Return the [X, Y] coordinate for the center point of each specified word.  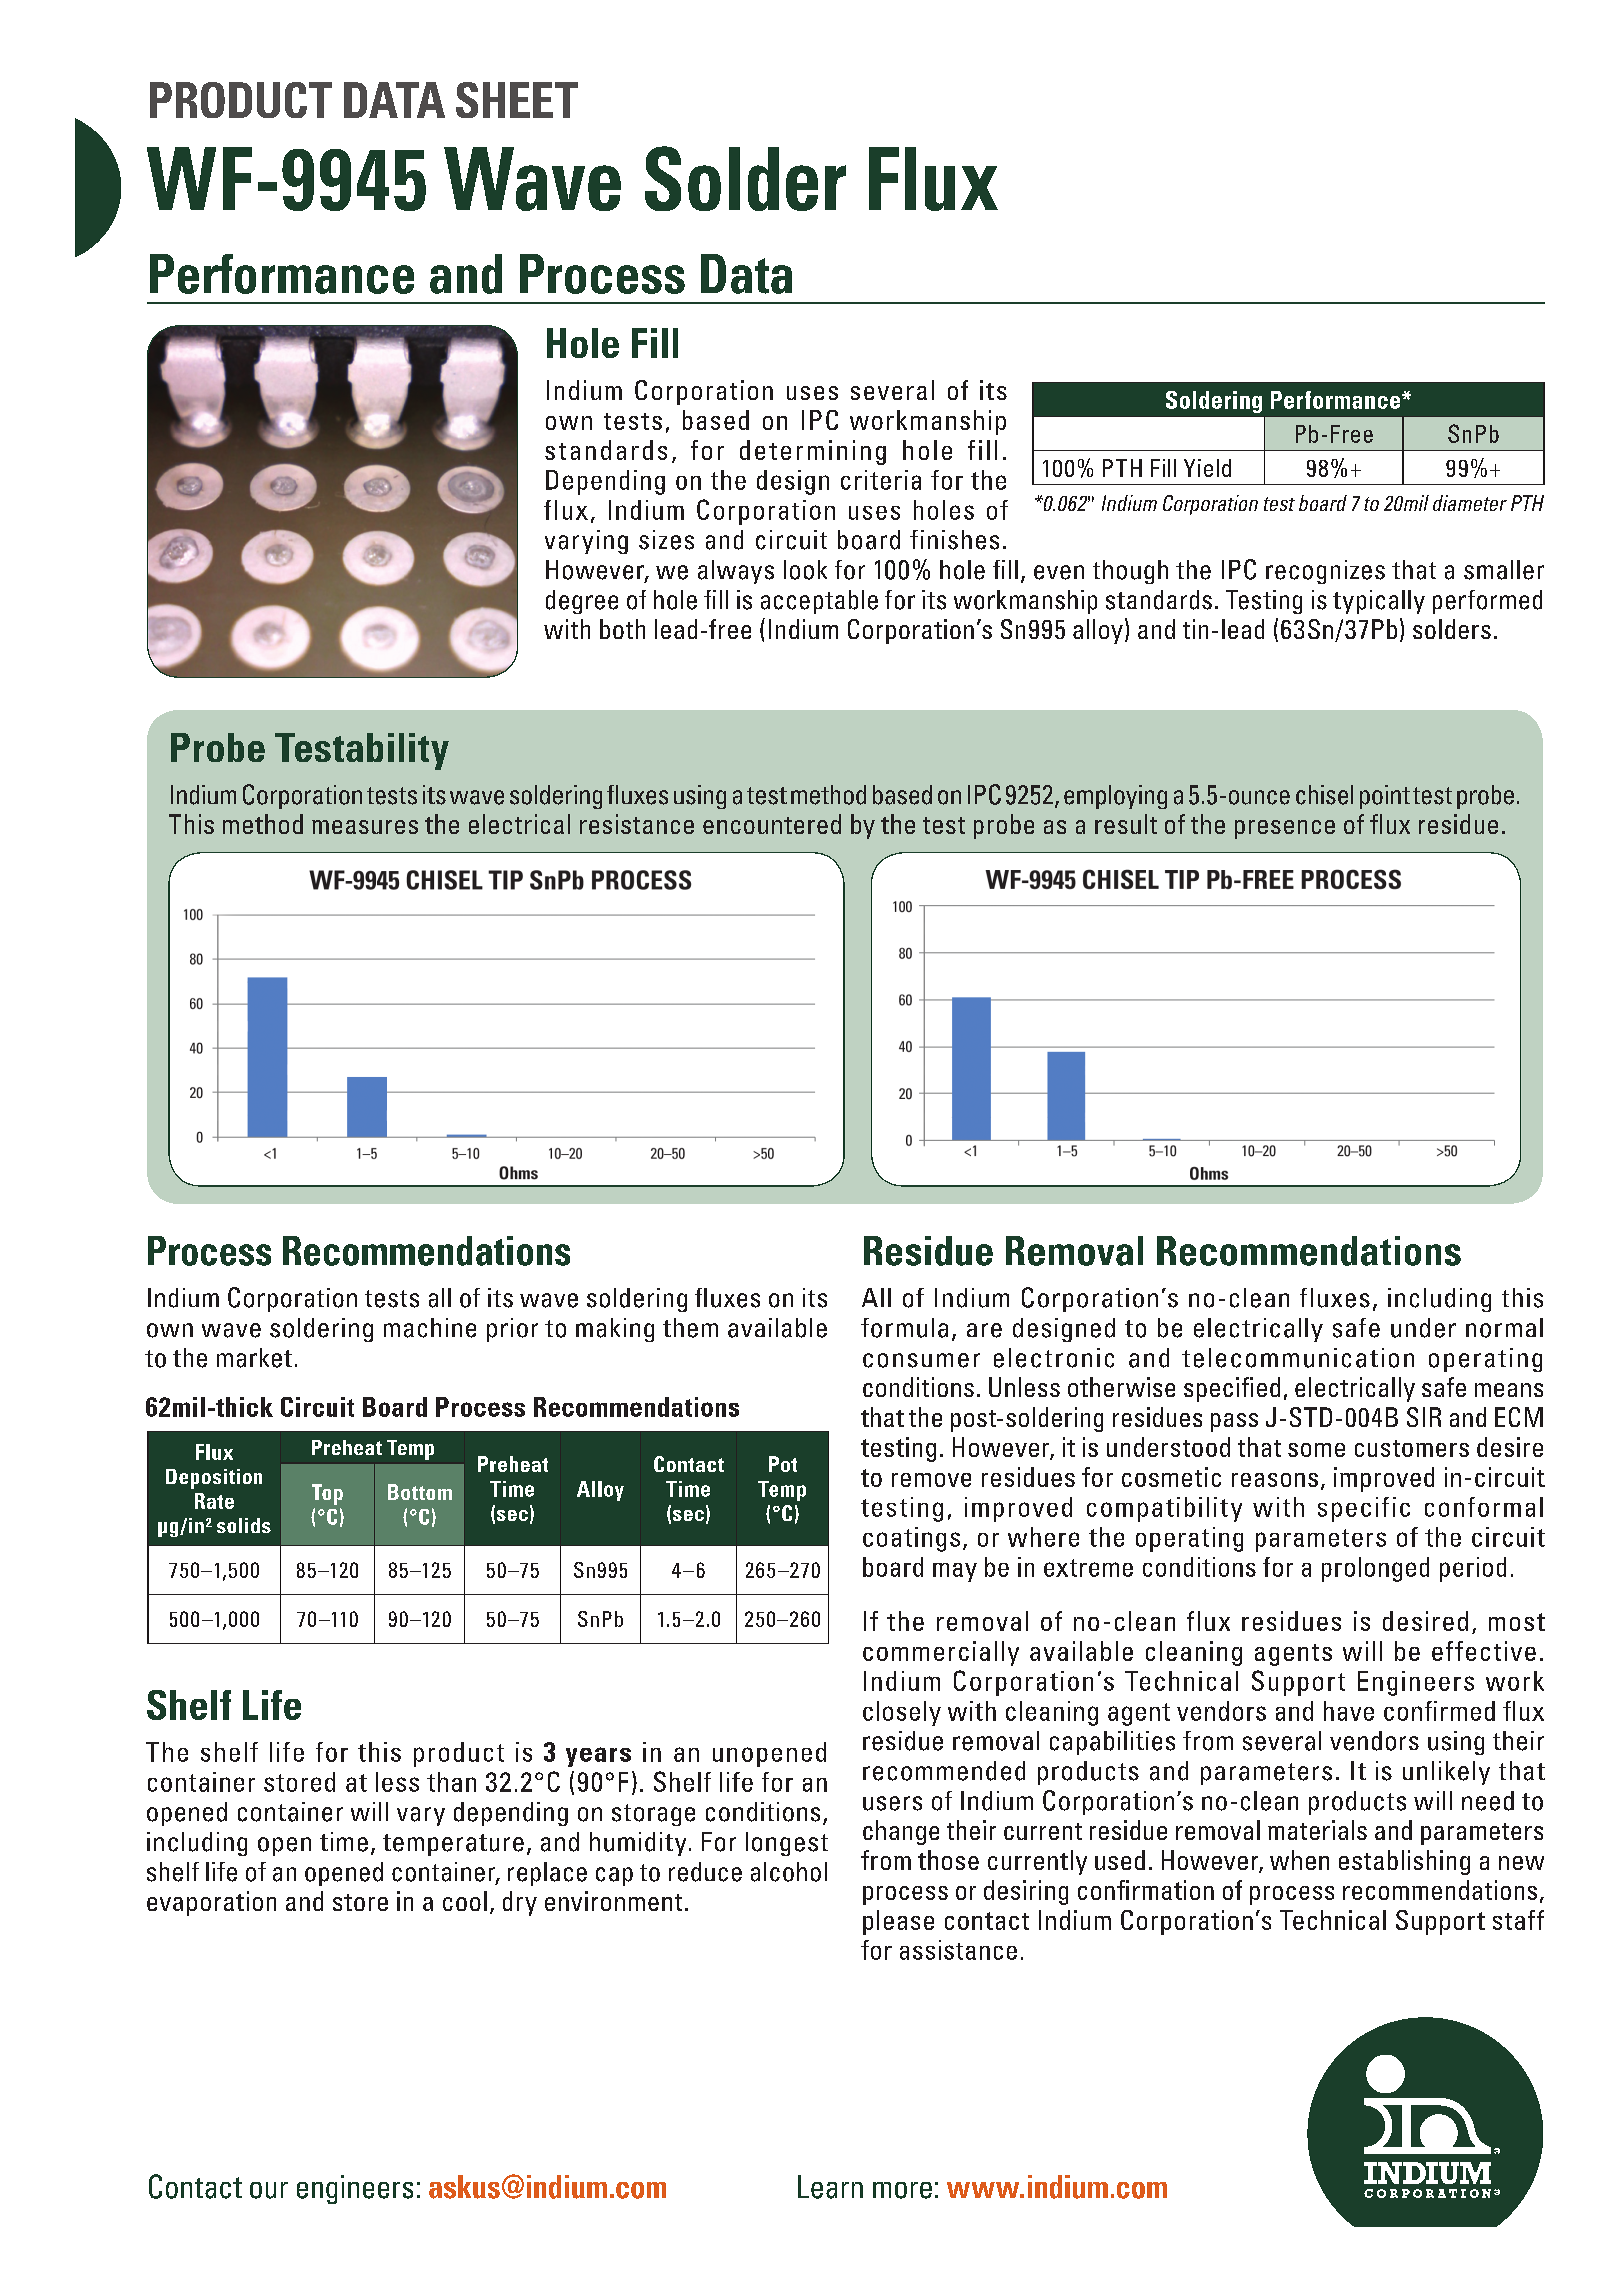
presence [1285, 829]
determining [813, 452]
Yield [1207, 468]
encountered [772, 824]
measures [365, 827]
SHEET [517, 100]
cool [465, 1901]
